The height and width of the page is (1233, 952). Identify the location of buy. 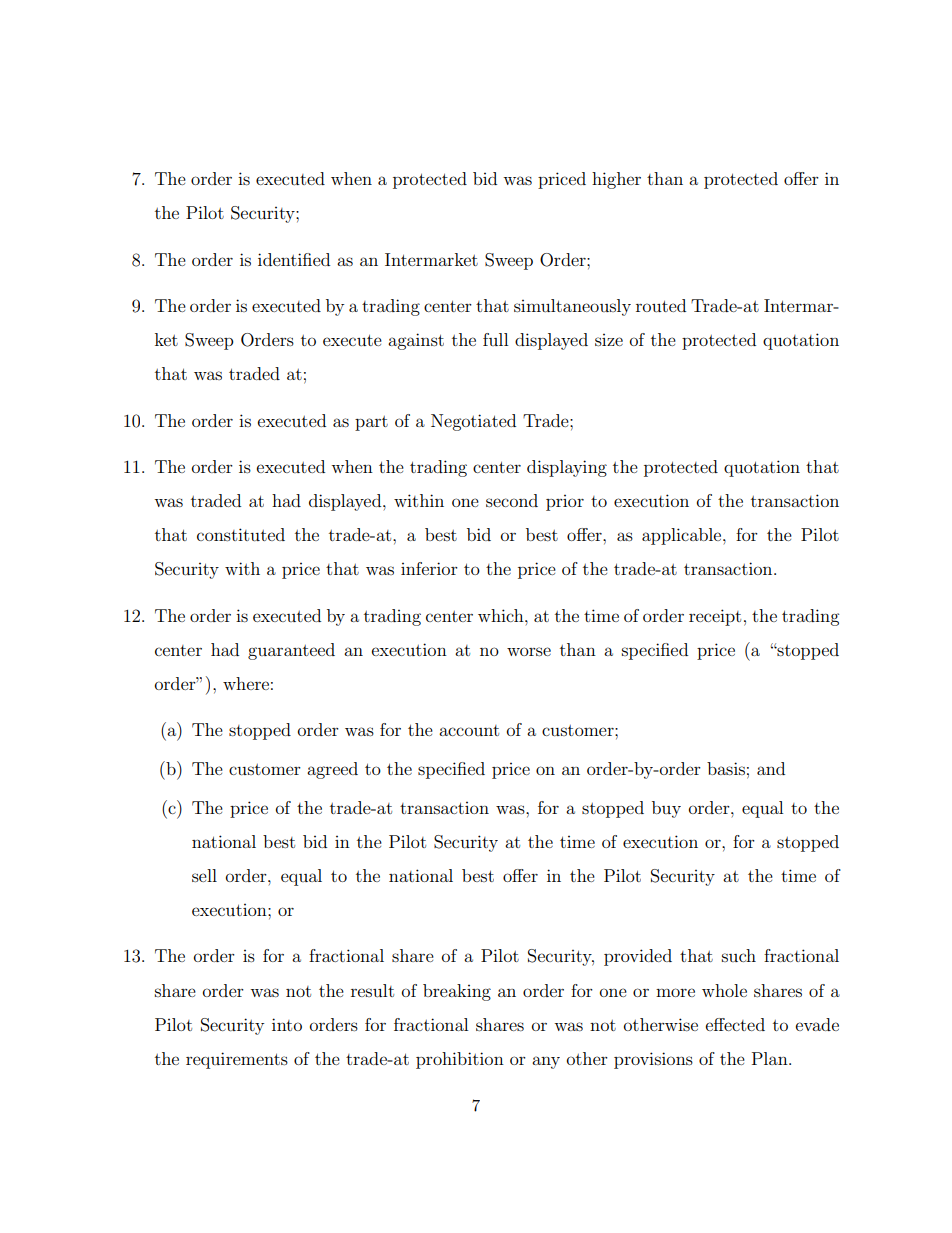
(666, 809).
